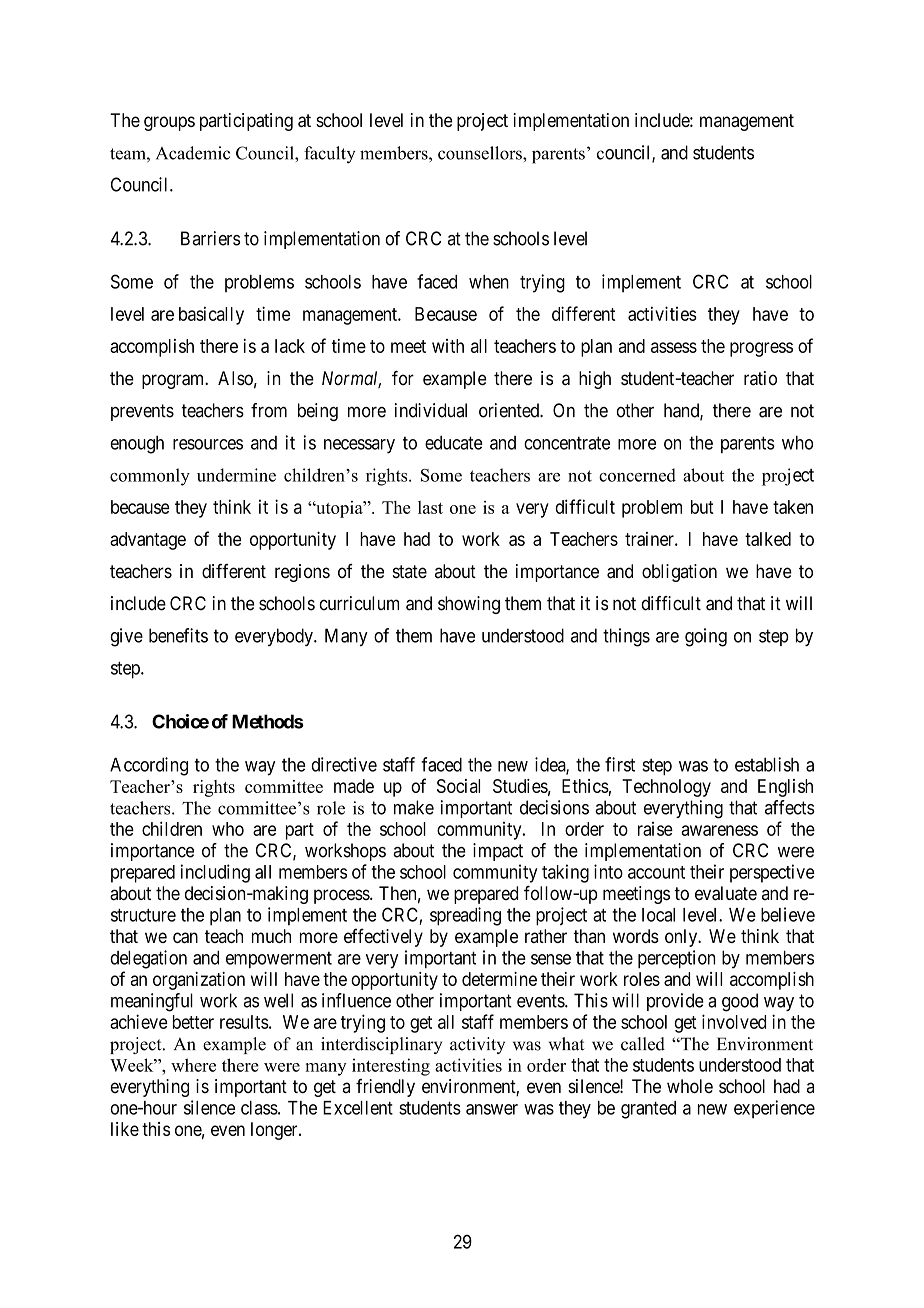 The height and width of the screenshot is (1308, 924). Describe the element at coordinates (760, 378) in the screenshot. I see `ratio` at that location.
